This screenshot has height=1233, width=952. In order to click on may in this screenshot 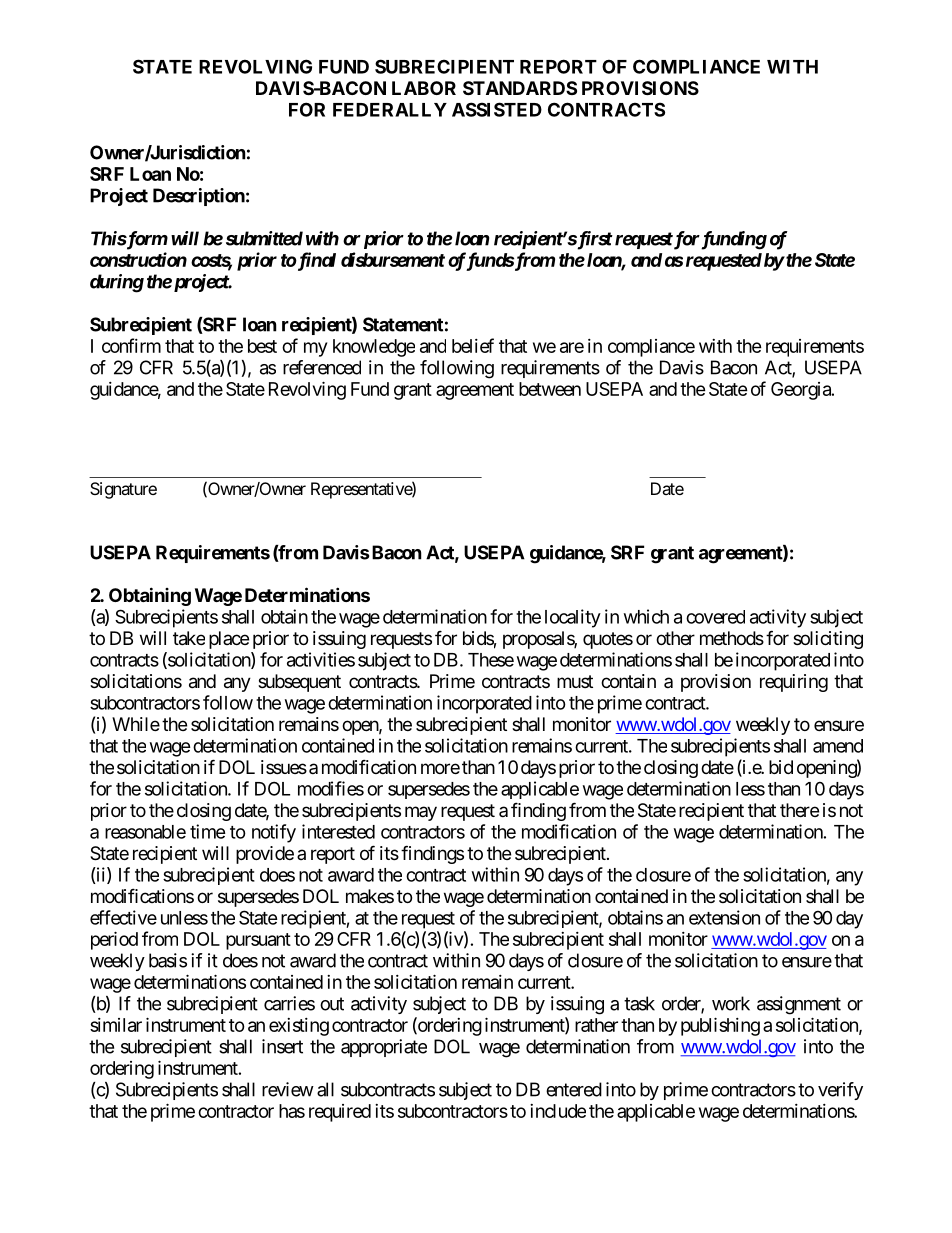, I will do `click(421, 813)`.
